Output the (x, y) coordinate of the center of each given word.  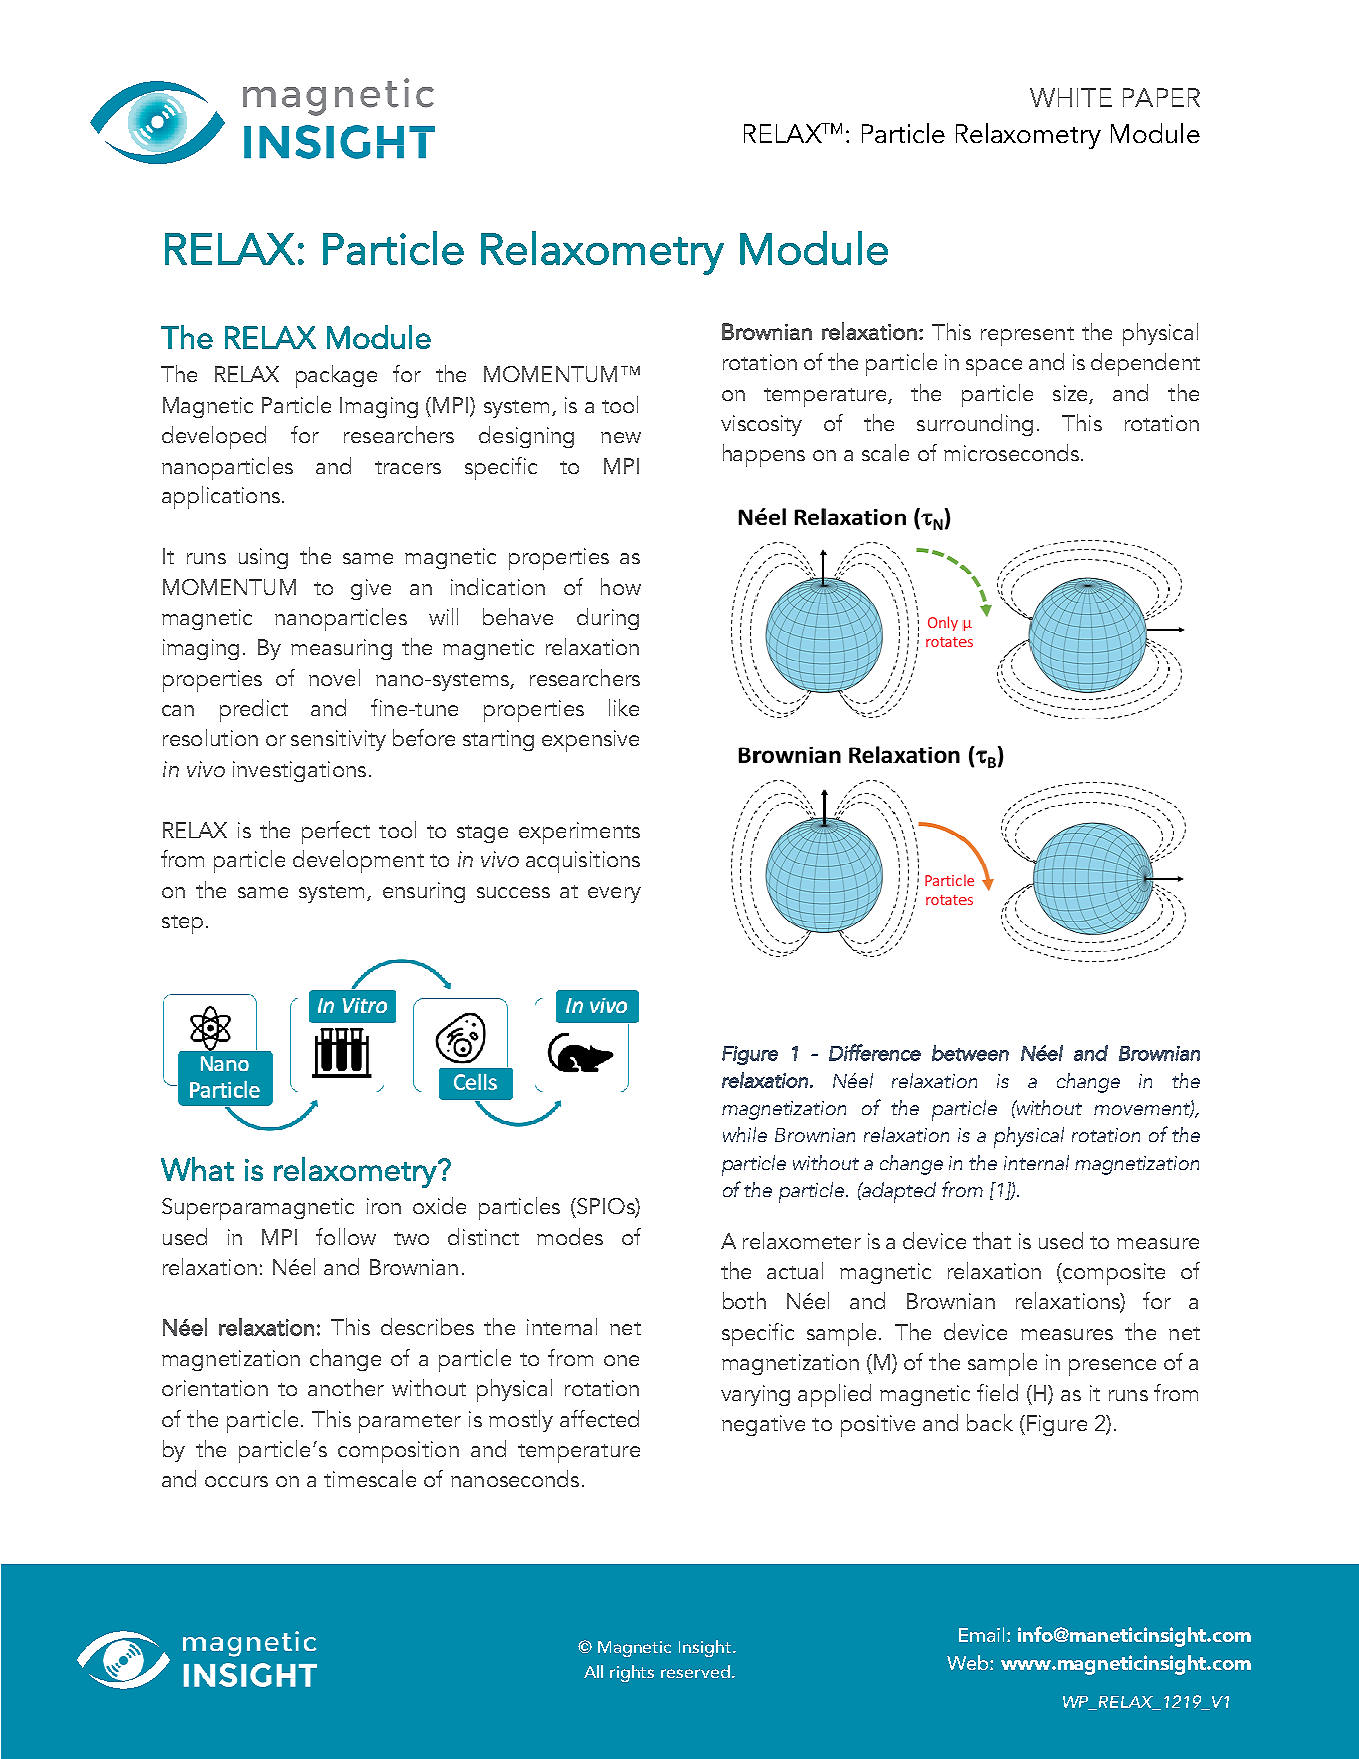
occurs (236, 1481)
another (346, 1387)
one (621, 1360)
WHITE (1071, 97)
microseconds (1011, 452)
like (624, 707)
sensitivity (338, 740)
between (970, 1053)
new (621, 437)
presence (1112, 1367)
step (182, 924)
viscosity (761, 425)
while (745, 1134)
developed (214, 437)
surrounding (975, 425)
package (336, 376)
